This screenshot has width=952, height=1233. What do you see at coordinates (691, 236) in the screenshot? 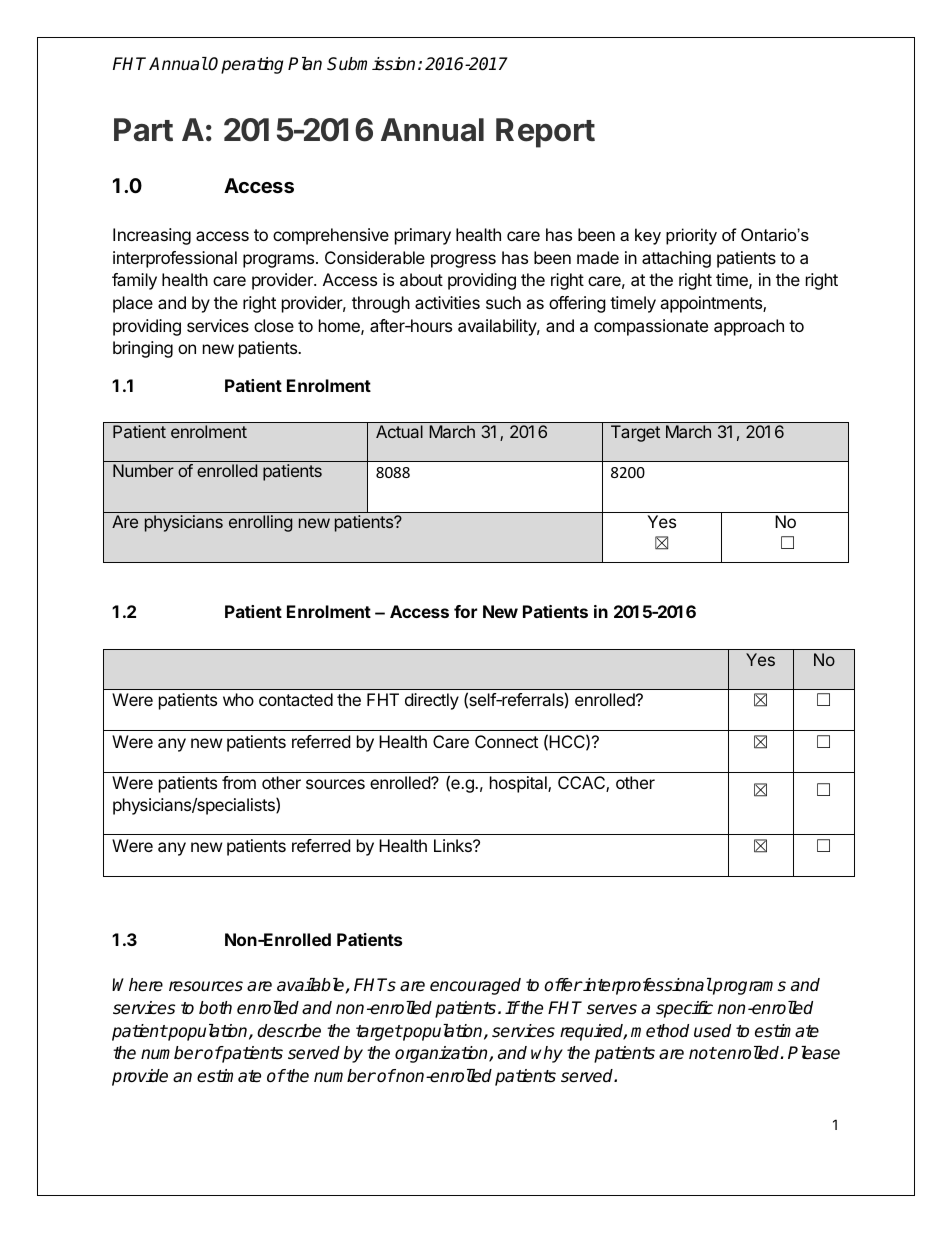
I see `priority` at bounding box center [691, 236].
